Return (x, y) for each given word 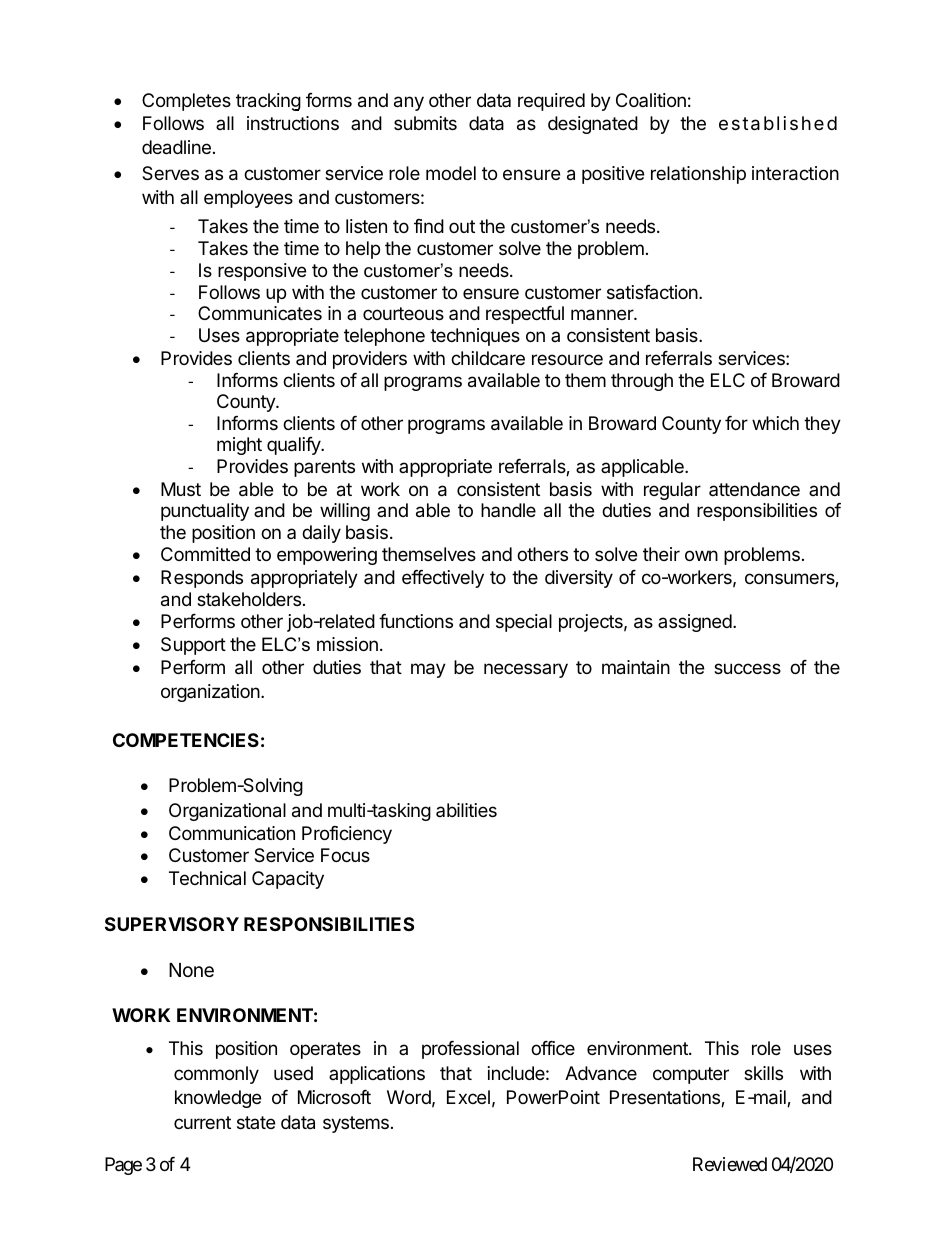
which (775, 423)
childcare (488, 358)
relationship (698, 175)
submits (425, 123)
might (239, 446)
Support (193, 646)
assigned (696, 623)
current (202, 1122)
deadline (176, 147)
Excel (468, 1097)
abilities (466, 810)
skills (763, 1073)
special (524, 623)
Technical (207, 878)
